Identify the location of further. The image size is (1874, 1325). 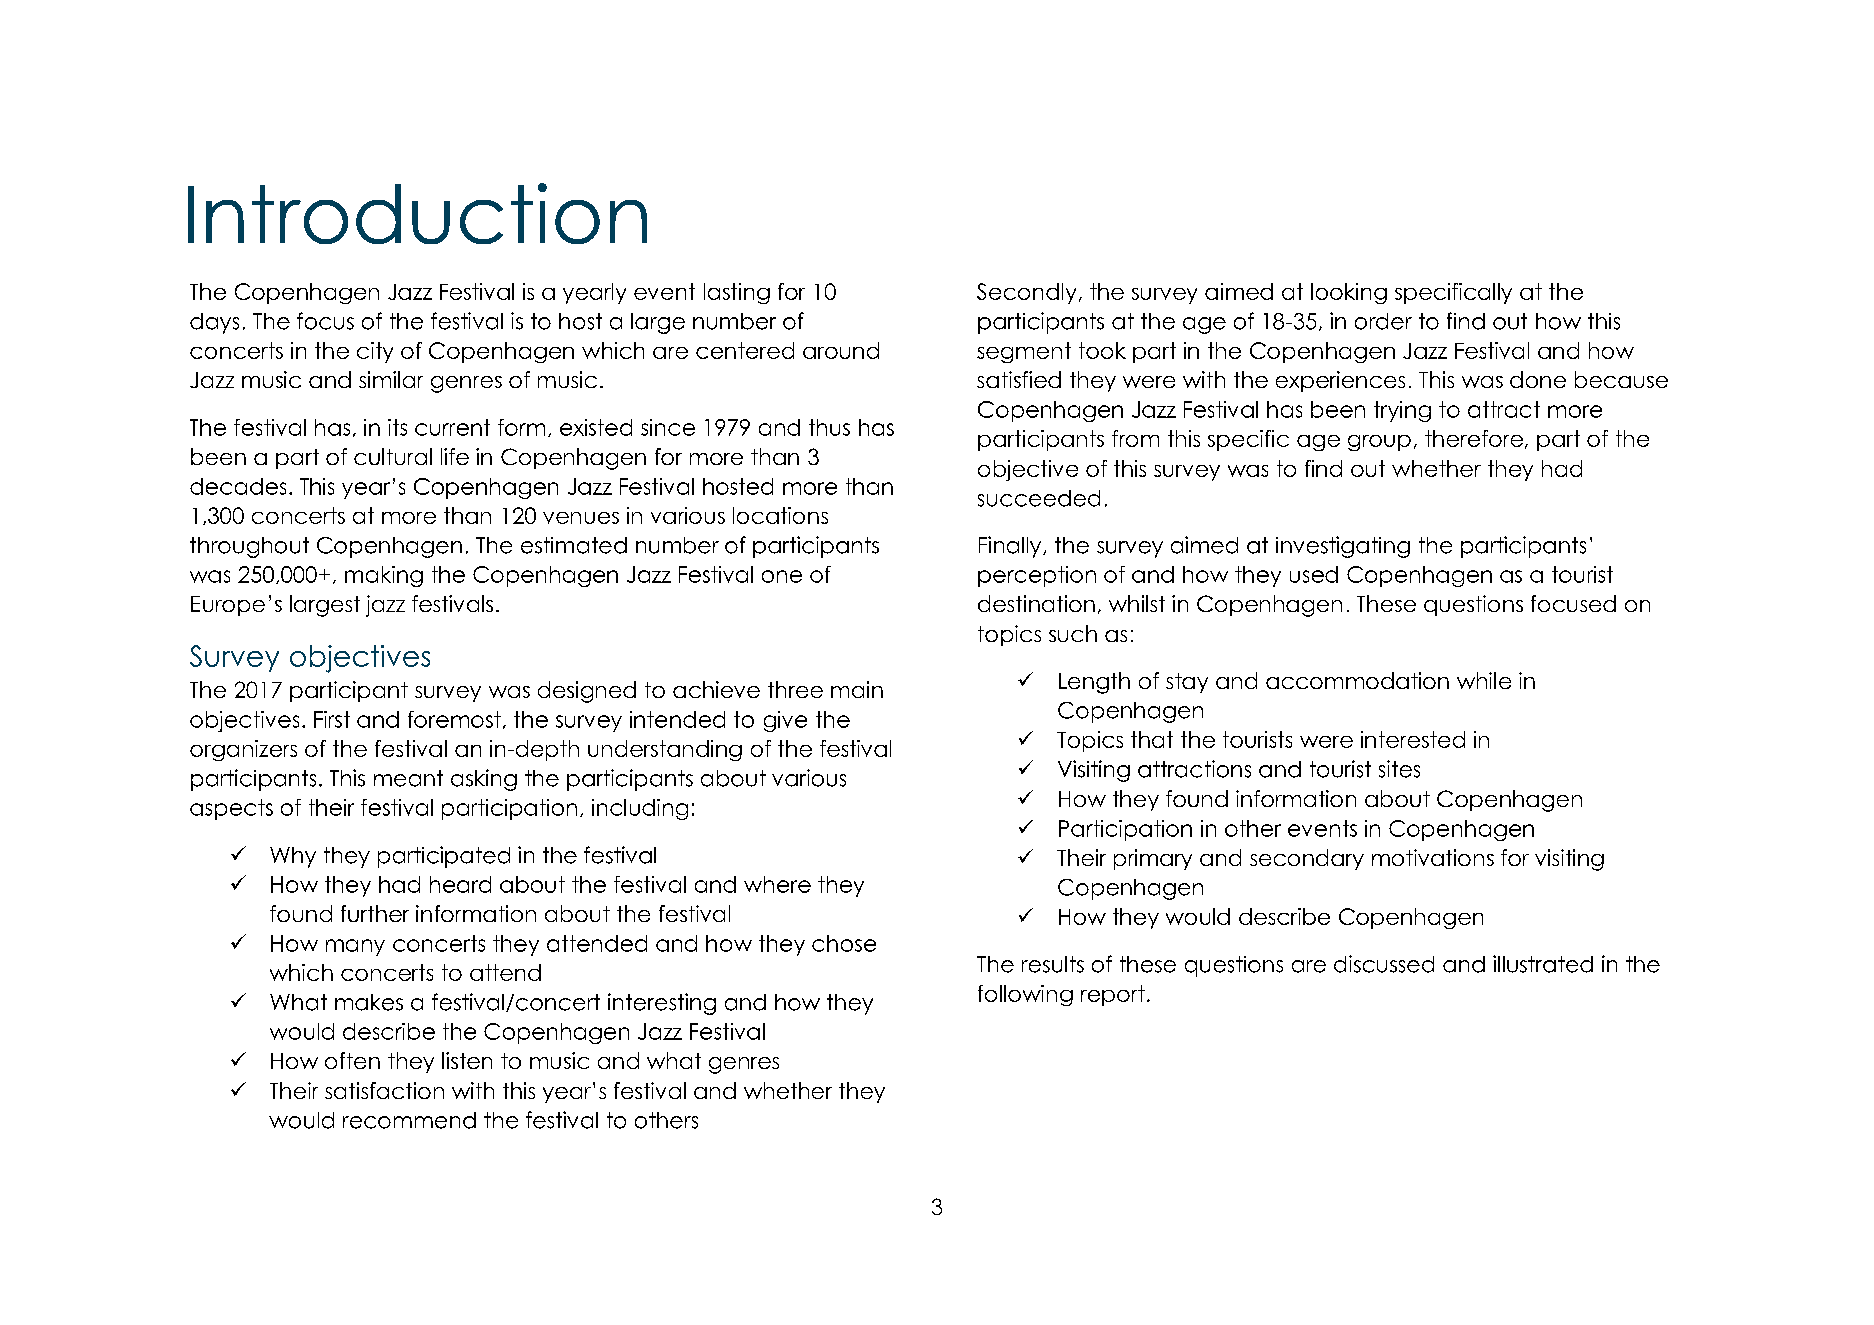
(375, 913).
